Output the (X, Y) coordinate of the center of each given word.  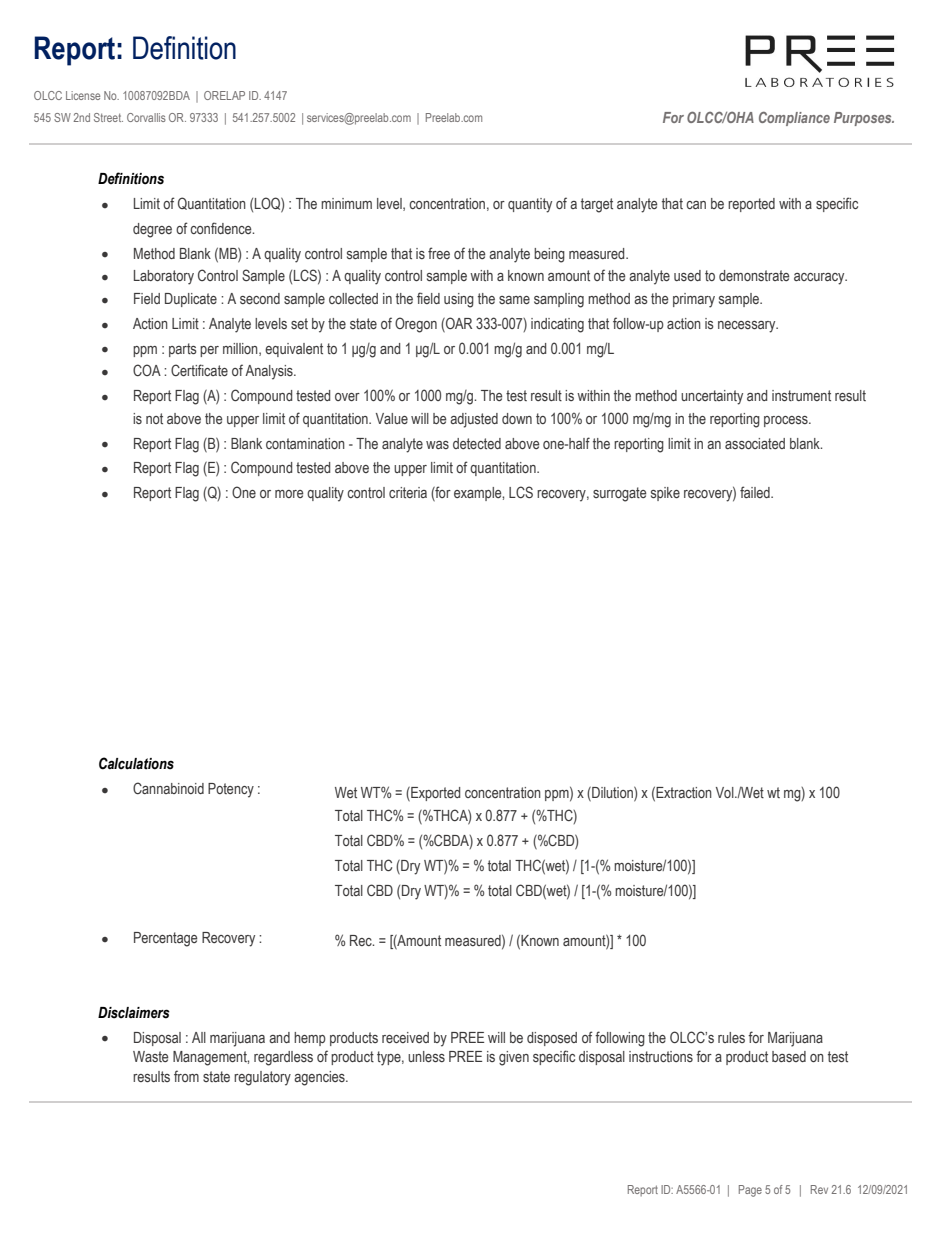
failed (756, 492)
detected (477, 443)
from (186, 1076)
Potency (231, 790)
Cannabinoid (168, 788)
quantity (530, 205)
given (514, 1058)
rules (731, 1037)
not (154, 418)
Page (750, 1191)
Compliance (794, 119)
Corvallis (146, 117)
